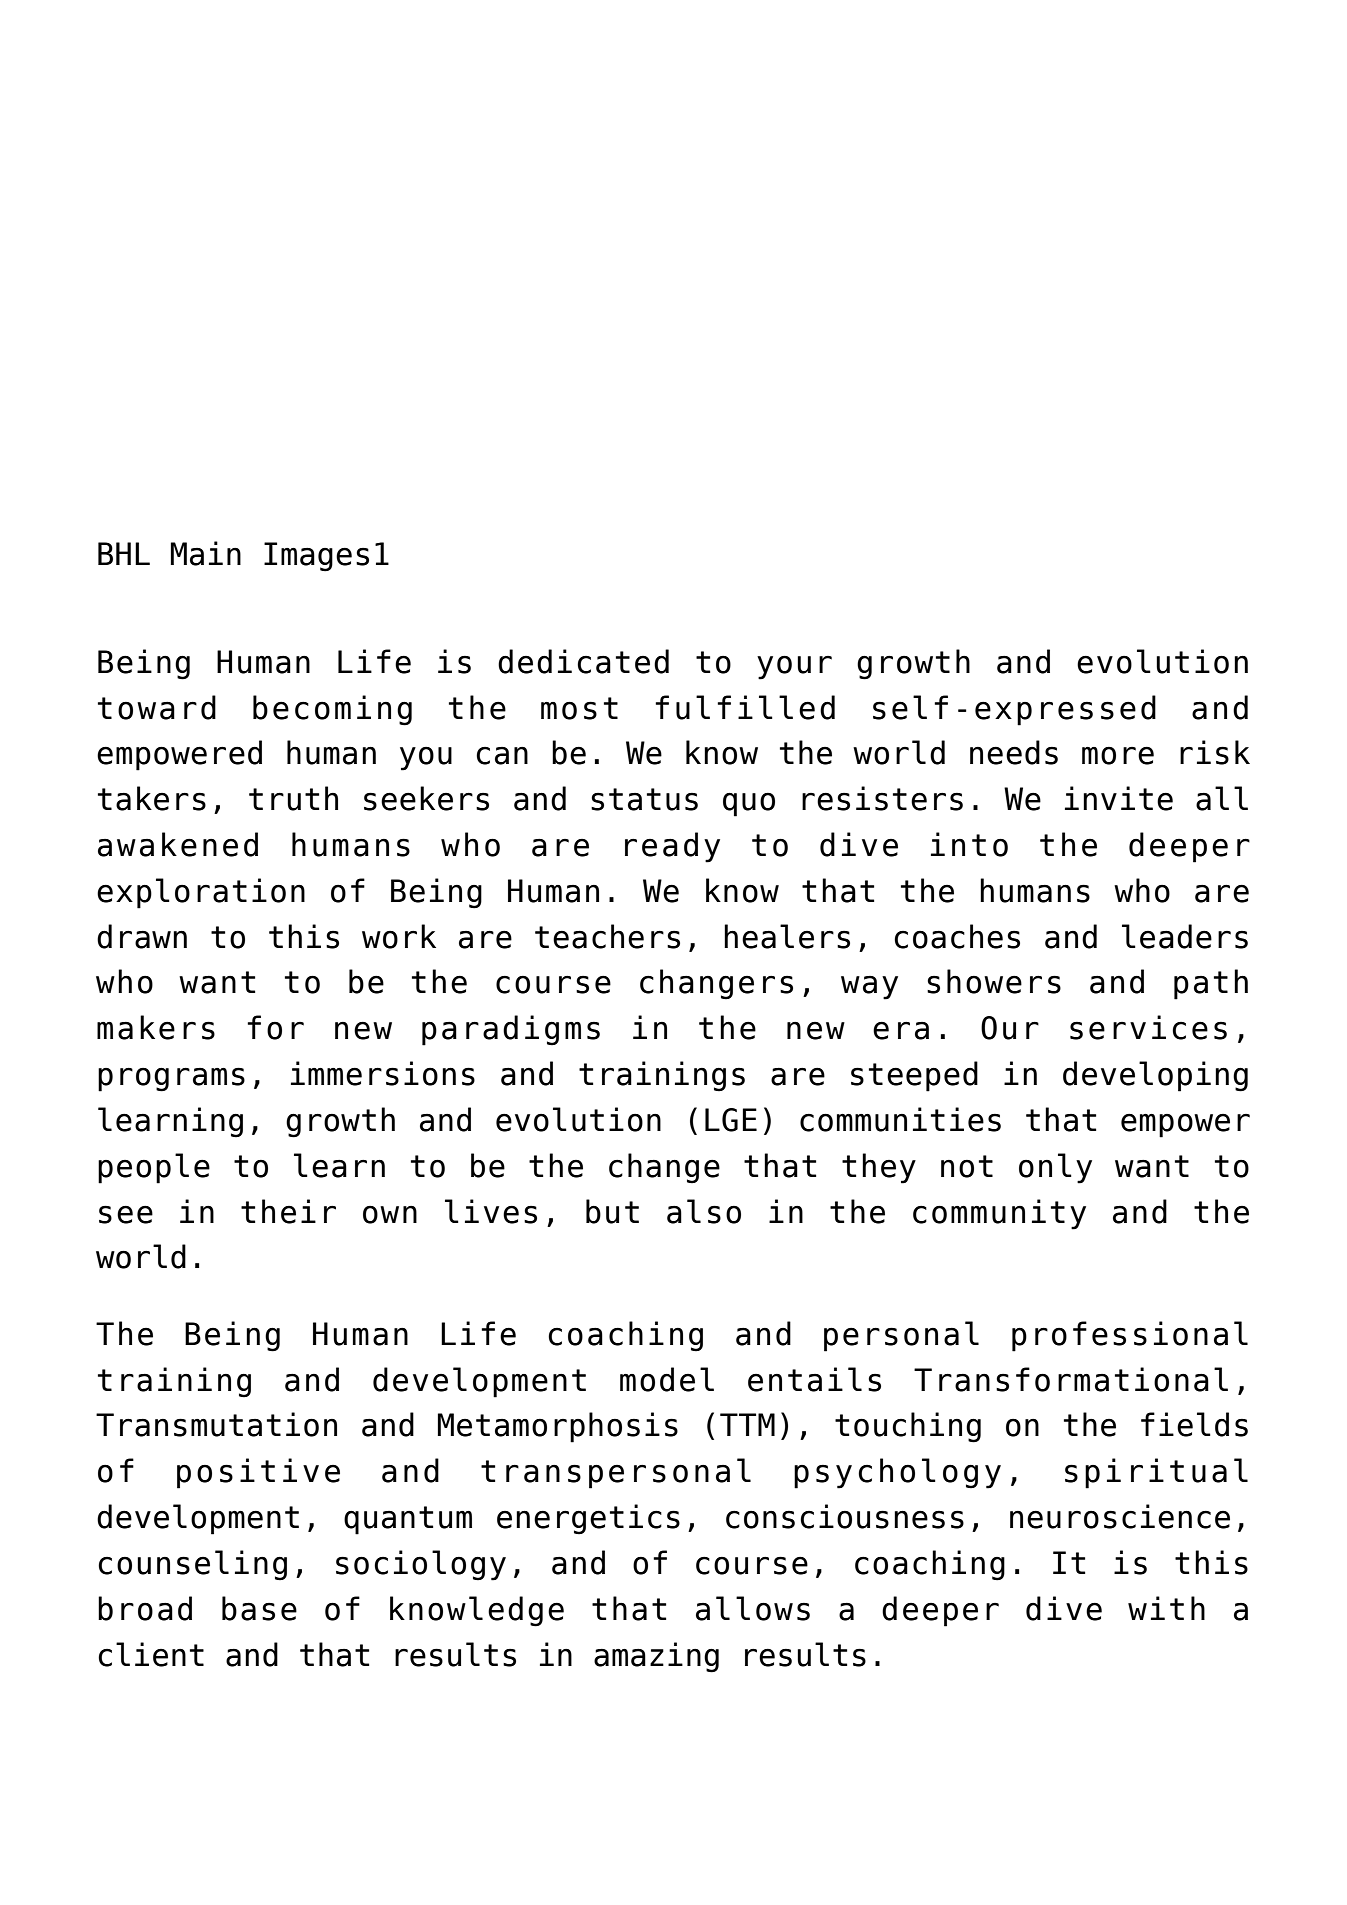 Image resolution: width=1347 pixels, height=1905 pixels. What do you see at coordinates (206, 553) in the document?
I see `Main` at bounding box center [206, 553].
